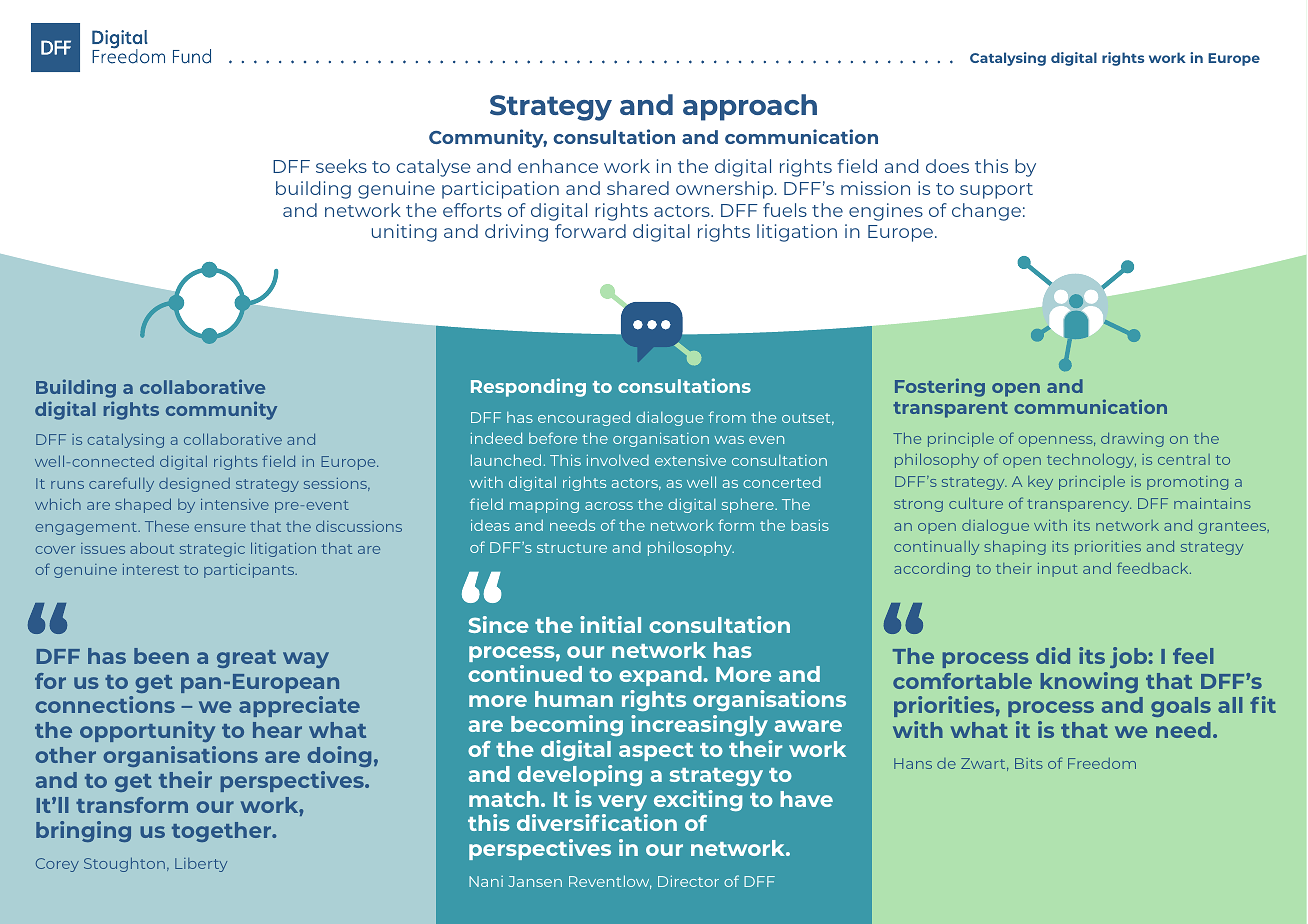 The width and height of the screenshot is (1308, 924). What do you see at coordinates (194, 485) in the screenshot?
I see `designed` at bounding box center [194, 485].
